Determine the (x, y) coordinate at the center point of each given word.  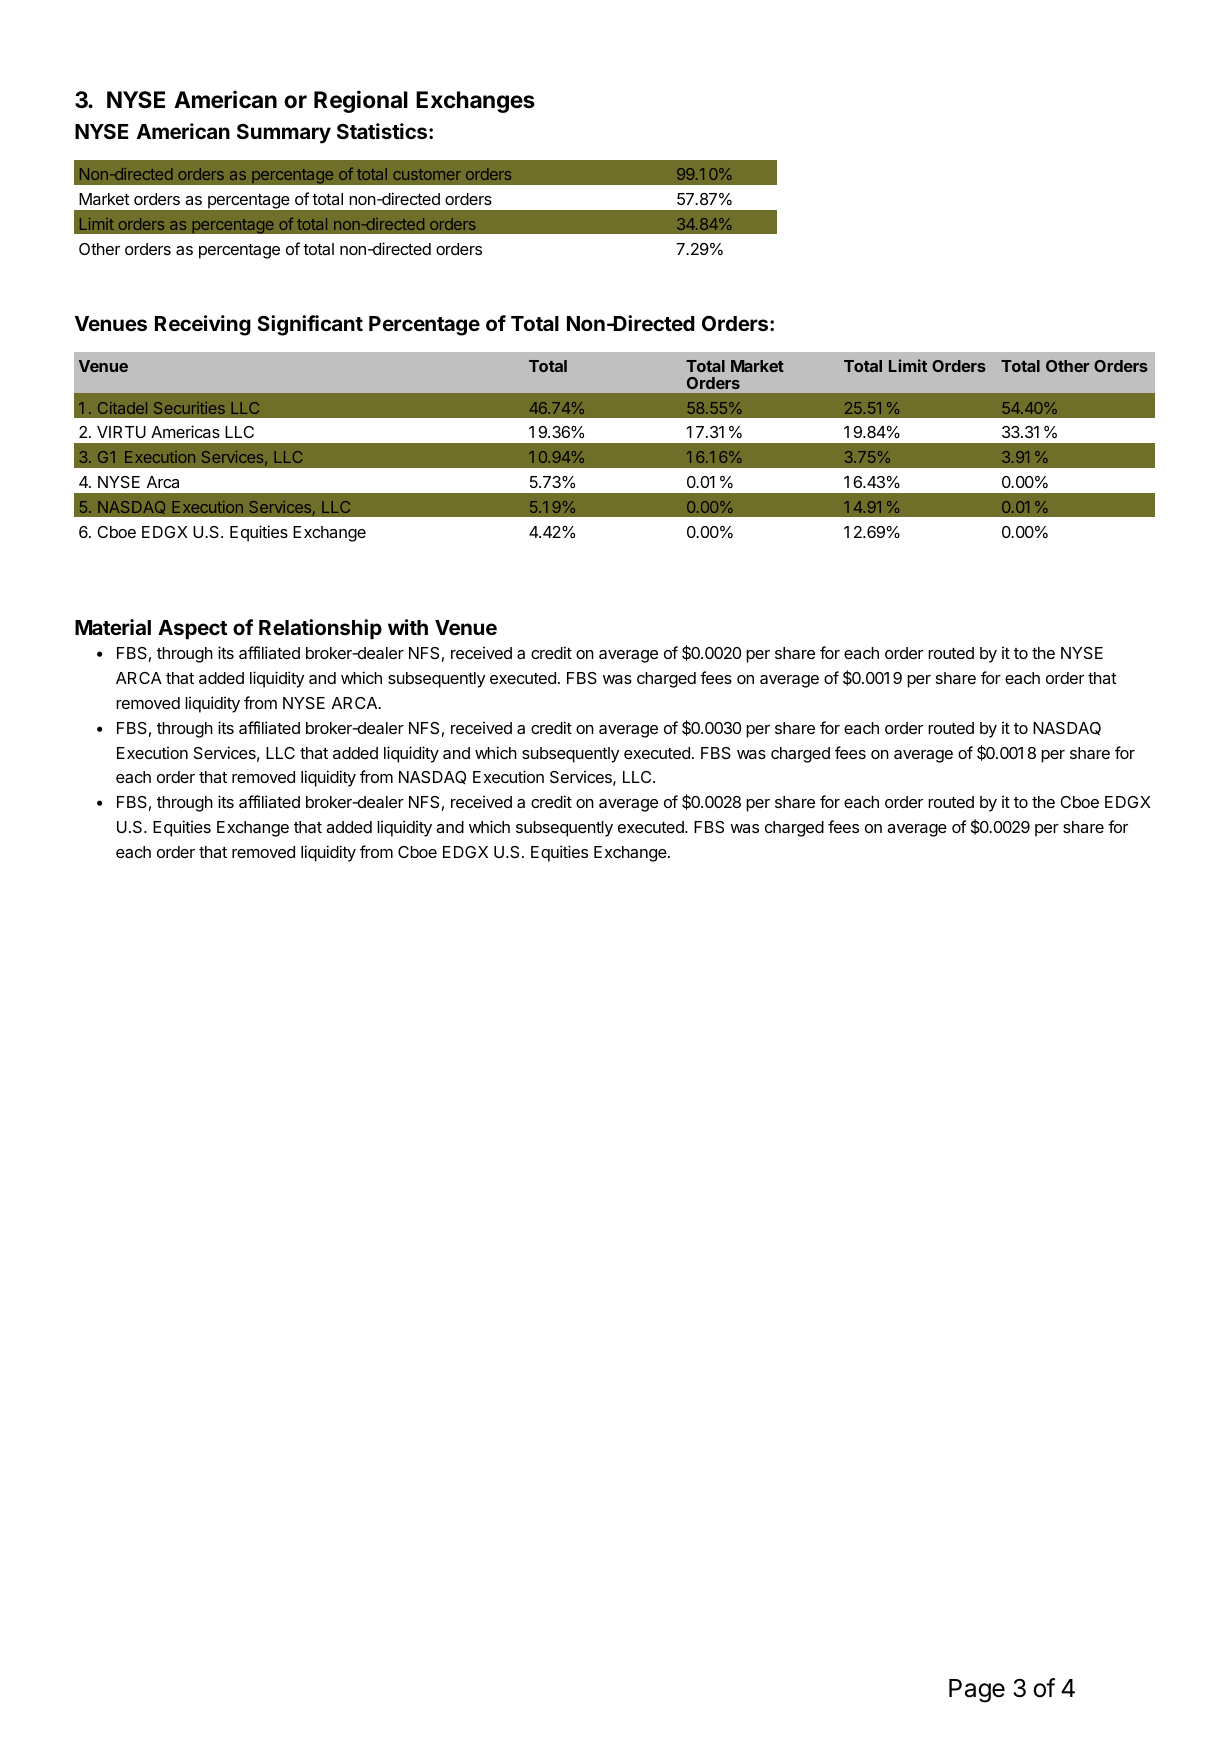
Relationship (320, 629)
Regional (361, 101)
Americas (185, 431)
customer (427, 174)
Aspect (192, 630)
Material (113, 627)
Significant (310, 325)
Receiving (203, 325)
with (408, 627)
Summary (284, 134)
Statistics (383, 131)
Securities (189, 408)
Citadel (122, 408)
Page (977, 1691)
